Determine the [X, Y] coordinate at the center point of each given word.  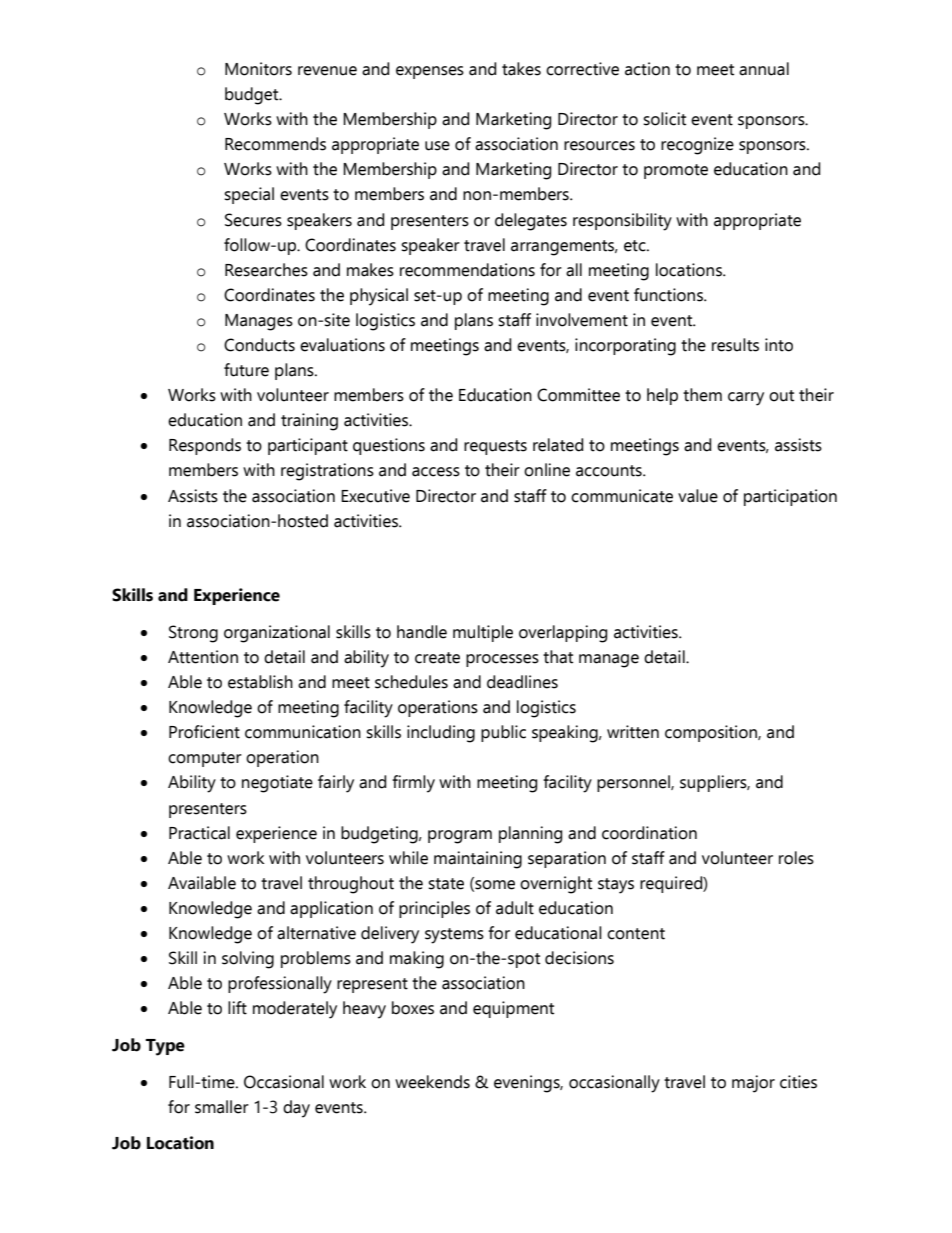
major [753, 1084]
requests [495, 447]
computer [205, 759]
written [633, 732]
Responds [205, 446]
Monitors [258, 69]
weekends [432, 1082]
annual [764, 69]
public [503, 733]
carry [746, 399]
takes [521, 69]
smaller [222, 1107]
